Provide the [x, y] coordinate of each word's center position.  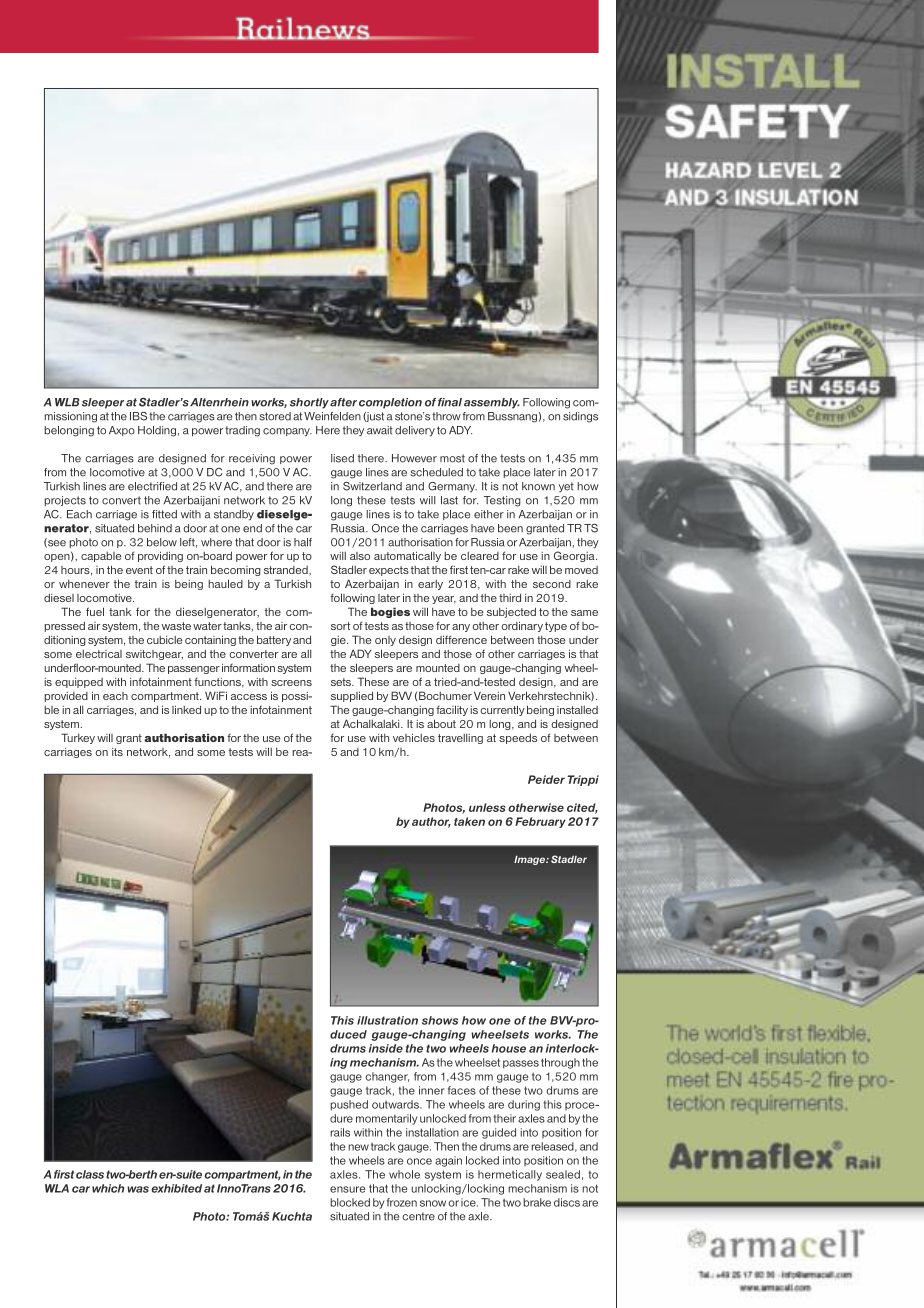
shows [440, 1020]
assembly [492, 403]
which [108, 1188]
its [117, 752]
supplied [352, 696]
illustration [387, 1020]
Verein [489, 695]
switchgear [154, 655]
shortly [309, 403]
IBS [138, 416]
